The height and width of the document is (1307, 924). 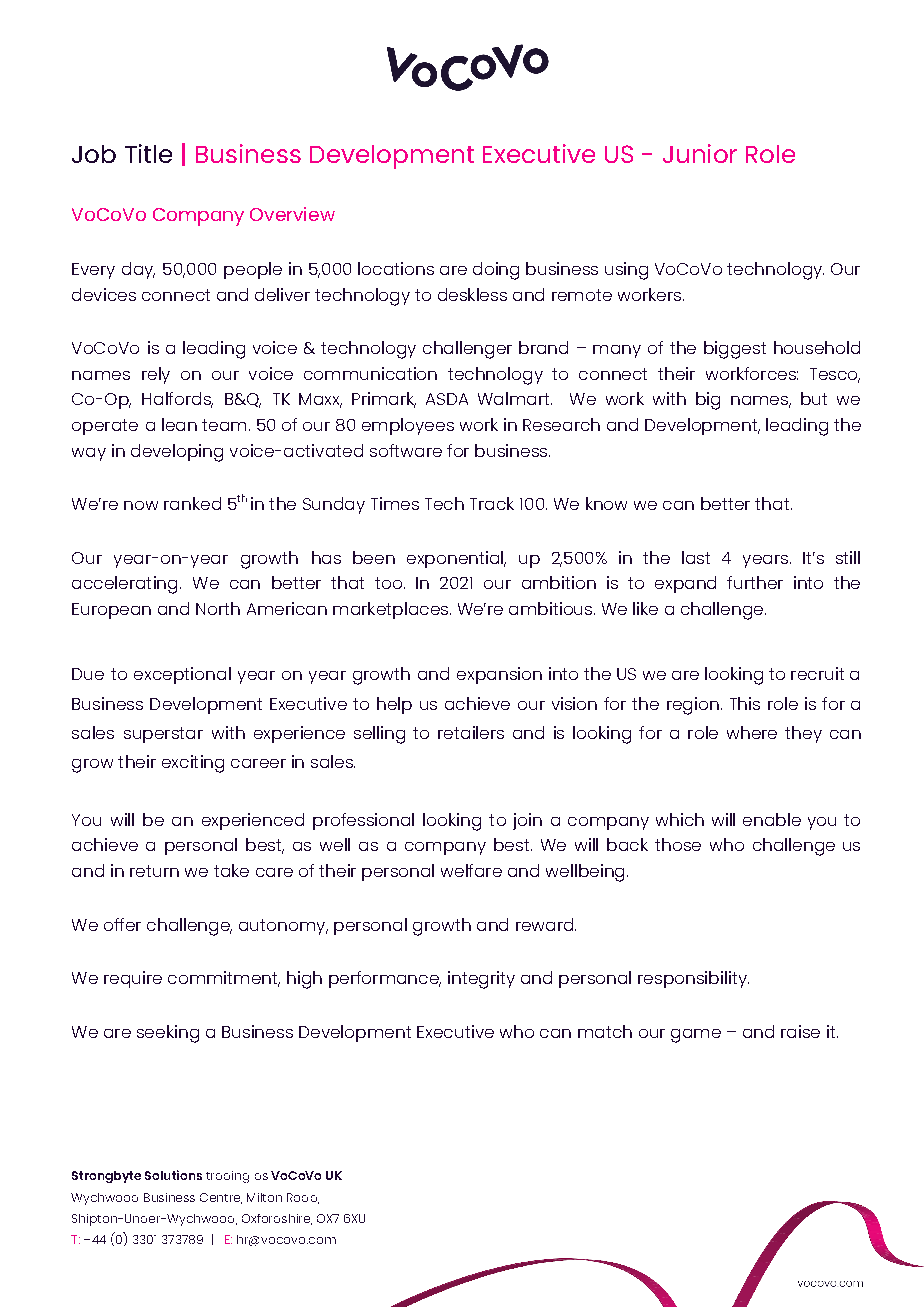 I want to click on ranked, so click(x=192, y=503).
